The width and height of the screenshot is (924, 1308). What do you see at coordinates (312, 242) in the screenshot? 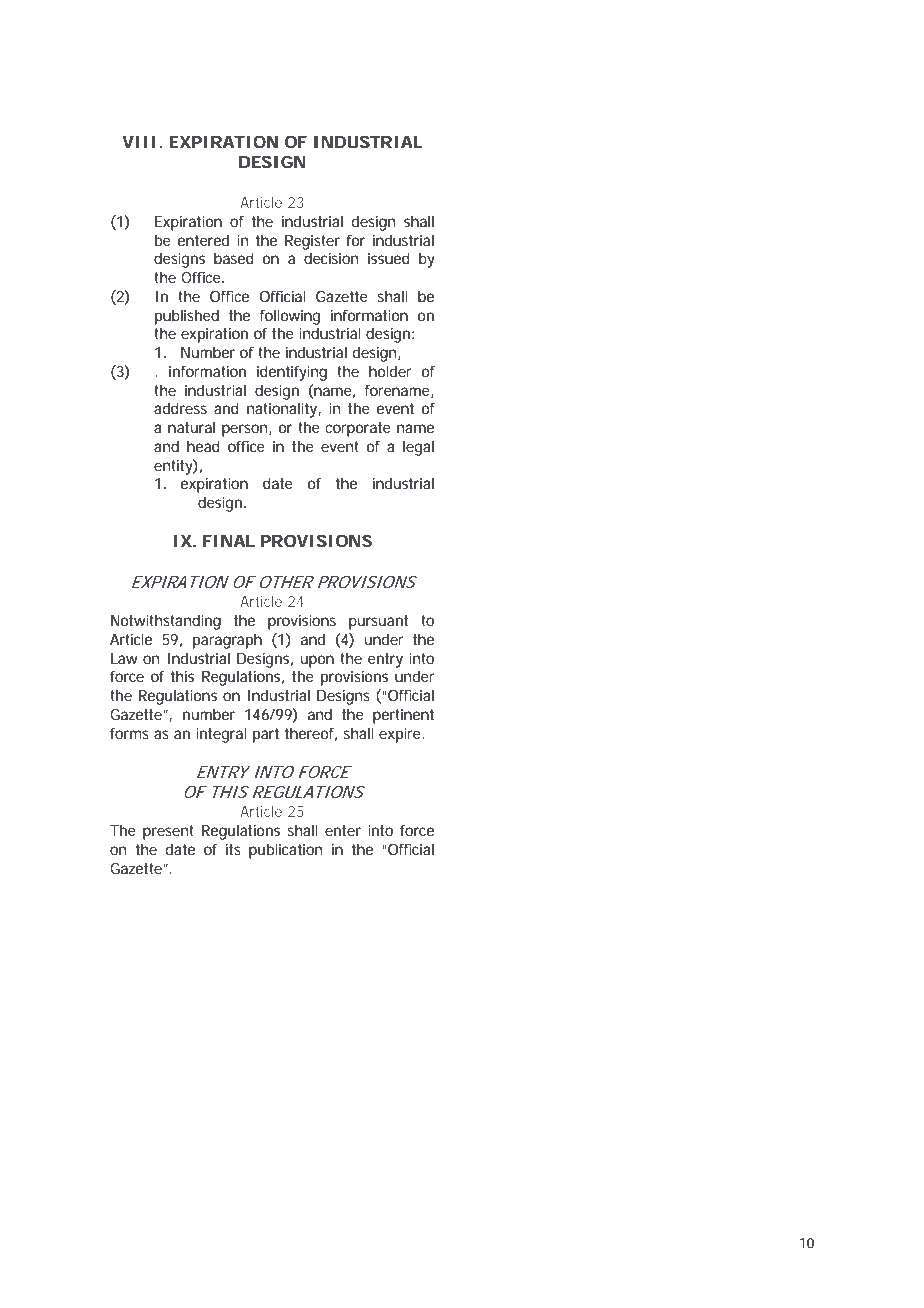
I see `Register` at bounding box center [312, 242].
